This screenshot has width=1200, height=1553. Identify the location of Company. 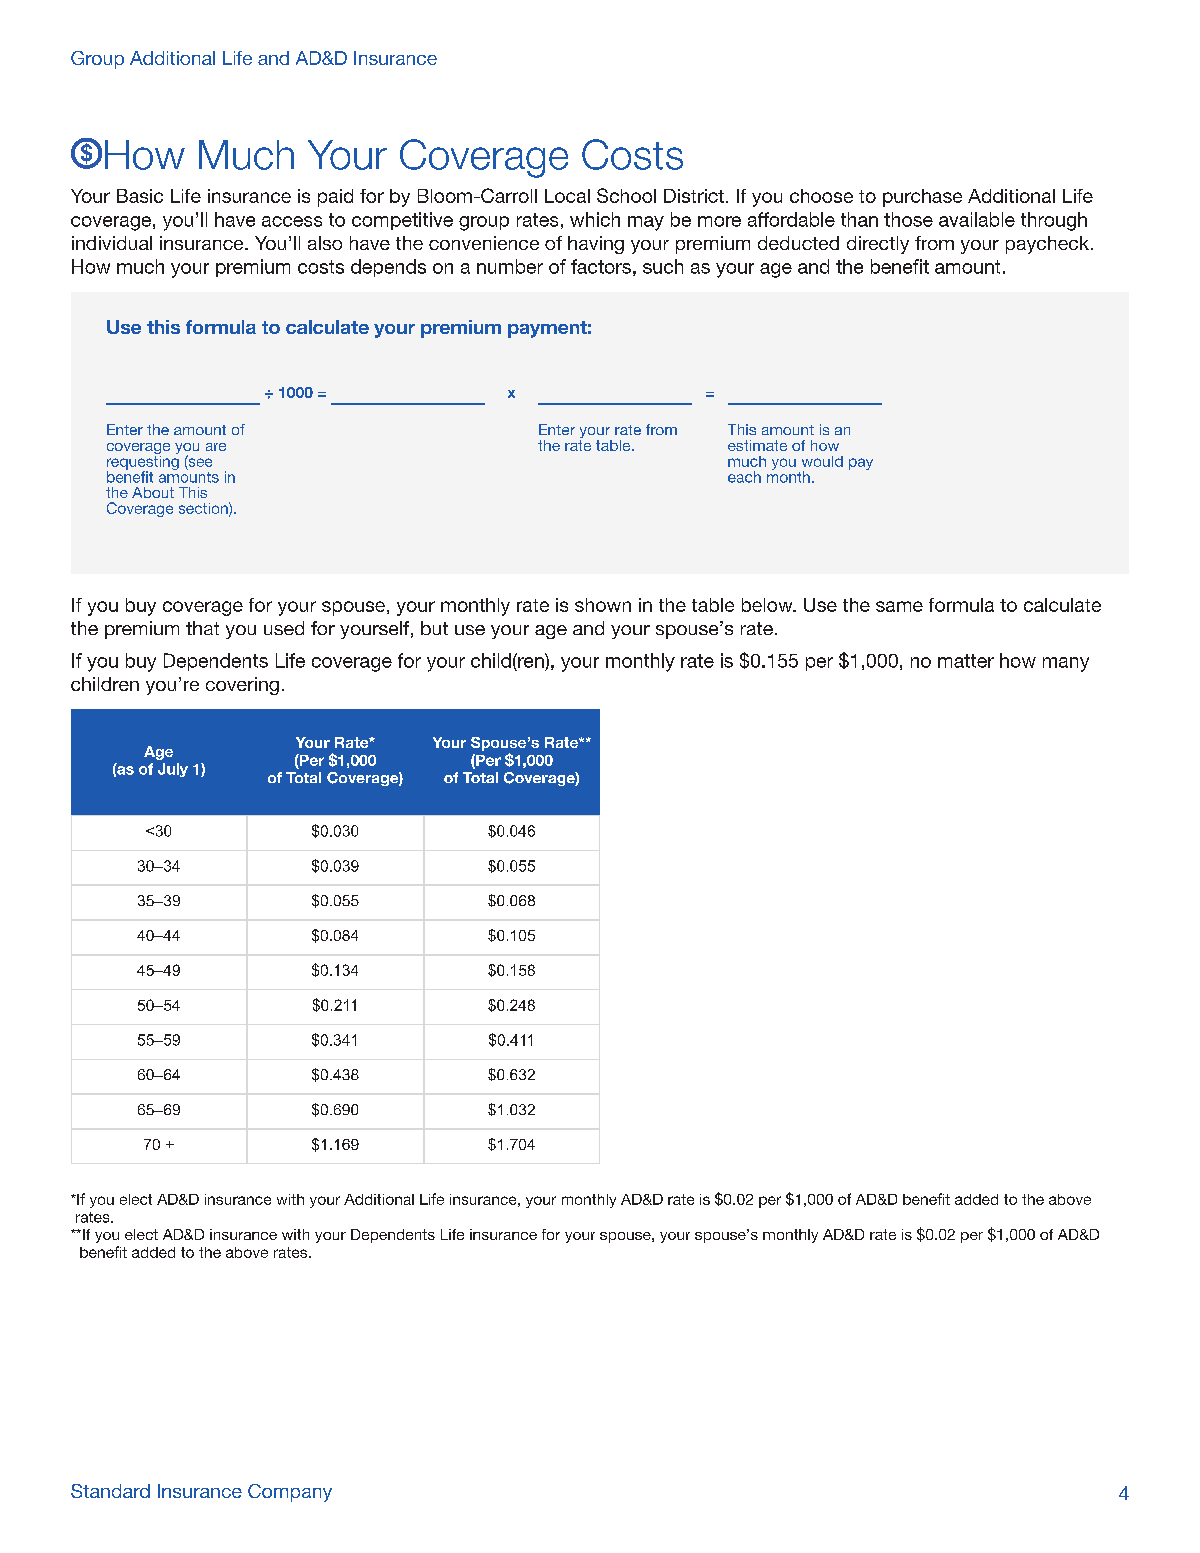
(290, 1493).
